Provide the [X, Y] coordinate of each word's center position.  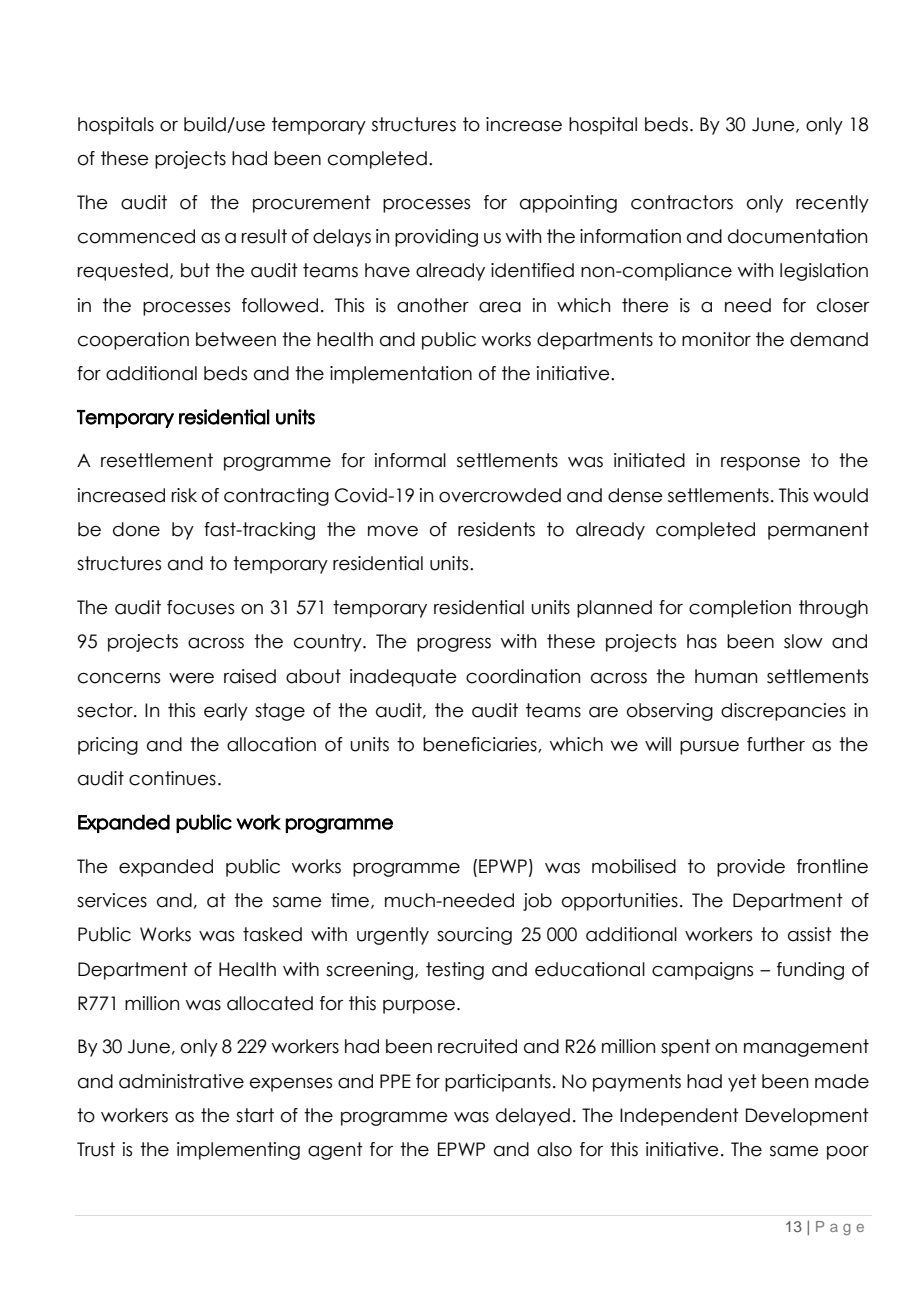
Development [807, 1117]
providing [436, 238]
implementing [238, 1151]
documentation [797, 236]
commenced [136, 236]
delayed [533, 1117]
